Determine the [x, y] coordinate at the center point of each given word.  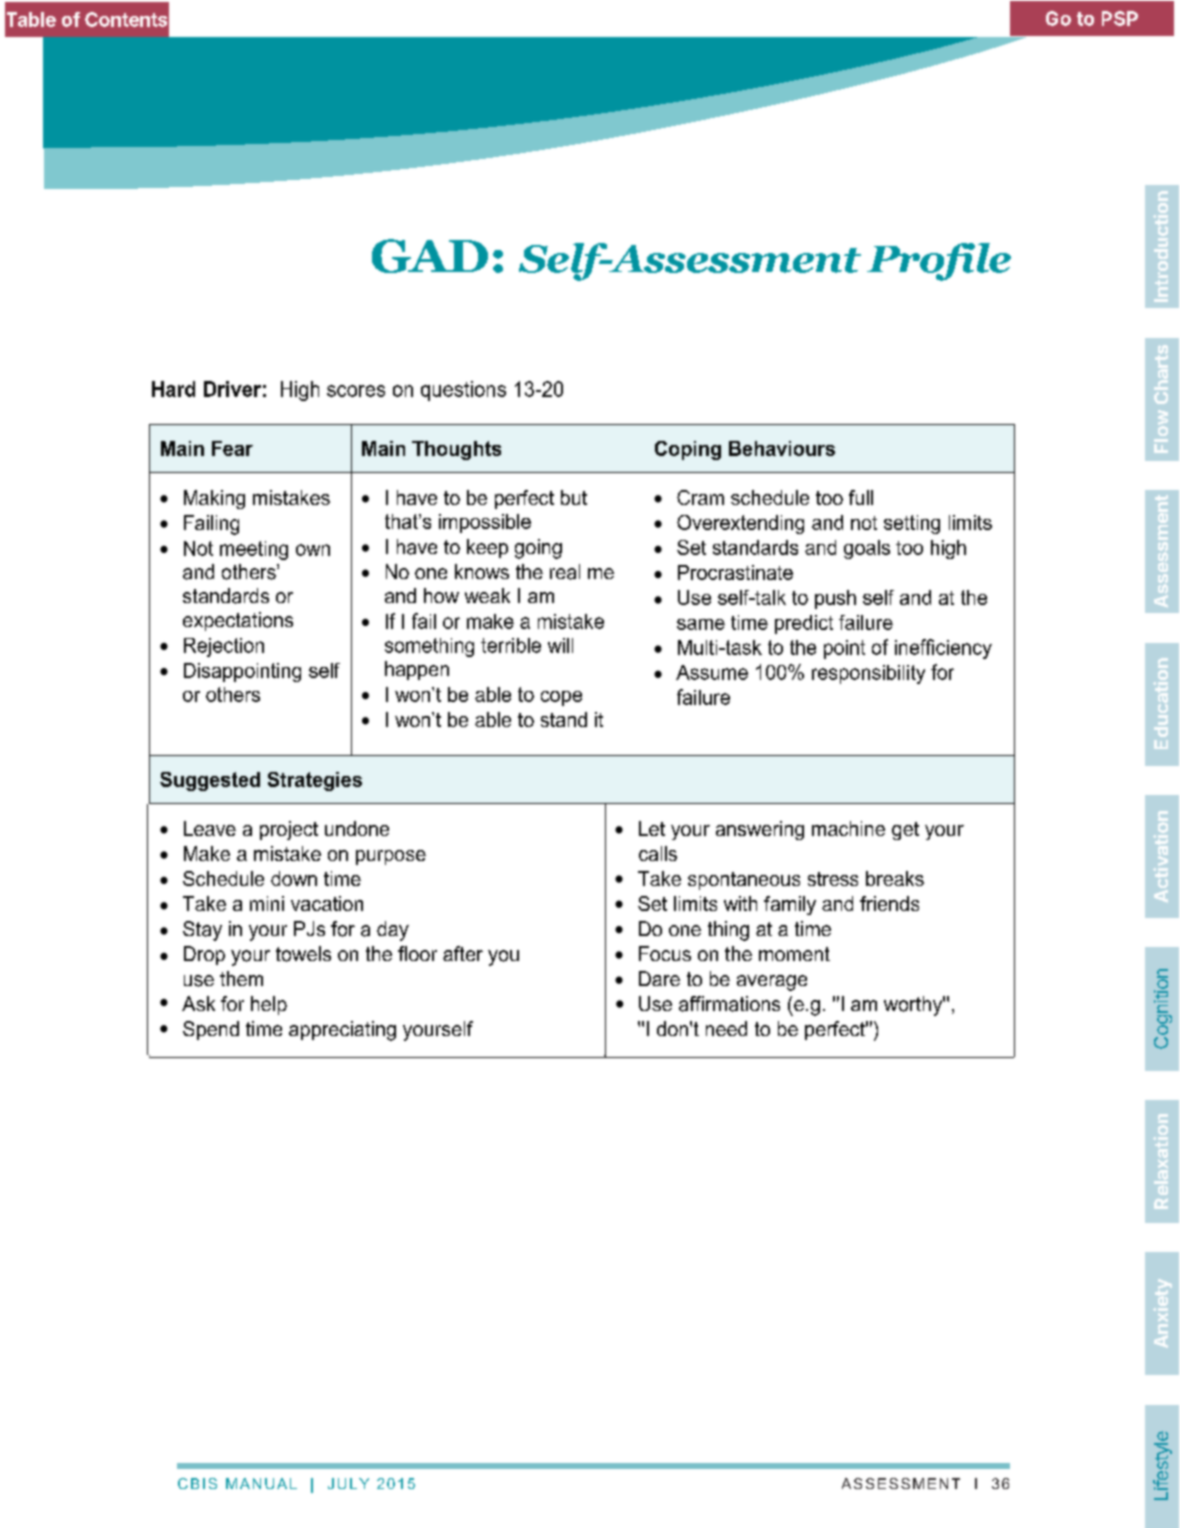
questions [463, 391]
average [772, 983]
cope [561, 698]
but [574, 497]
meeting [254, 550]
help [269, 1005]
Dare [659, 978]
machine [848, 828]
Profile [939, 262]
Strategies [315, 781]
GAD [430, 256]
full [861, 497]
